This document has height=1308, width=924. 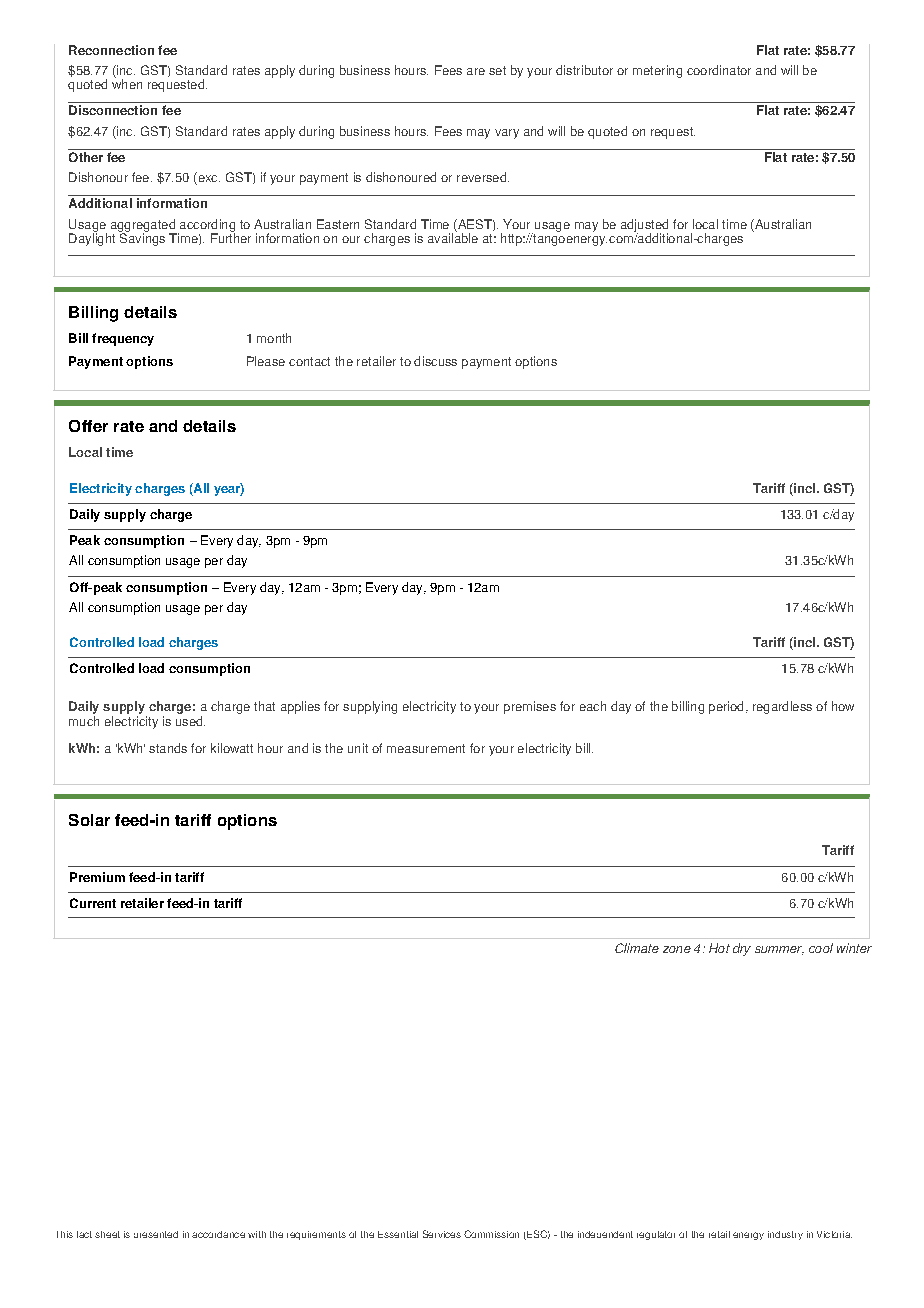 I want to click on used, so click(x=190, y=721).
